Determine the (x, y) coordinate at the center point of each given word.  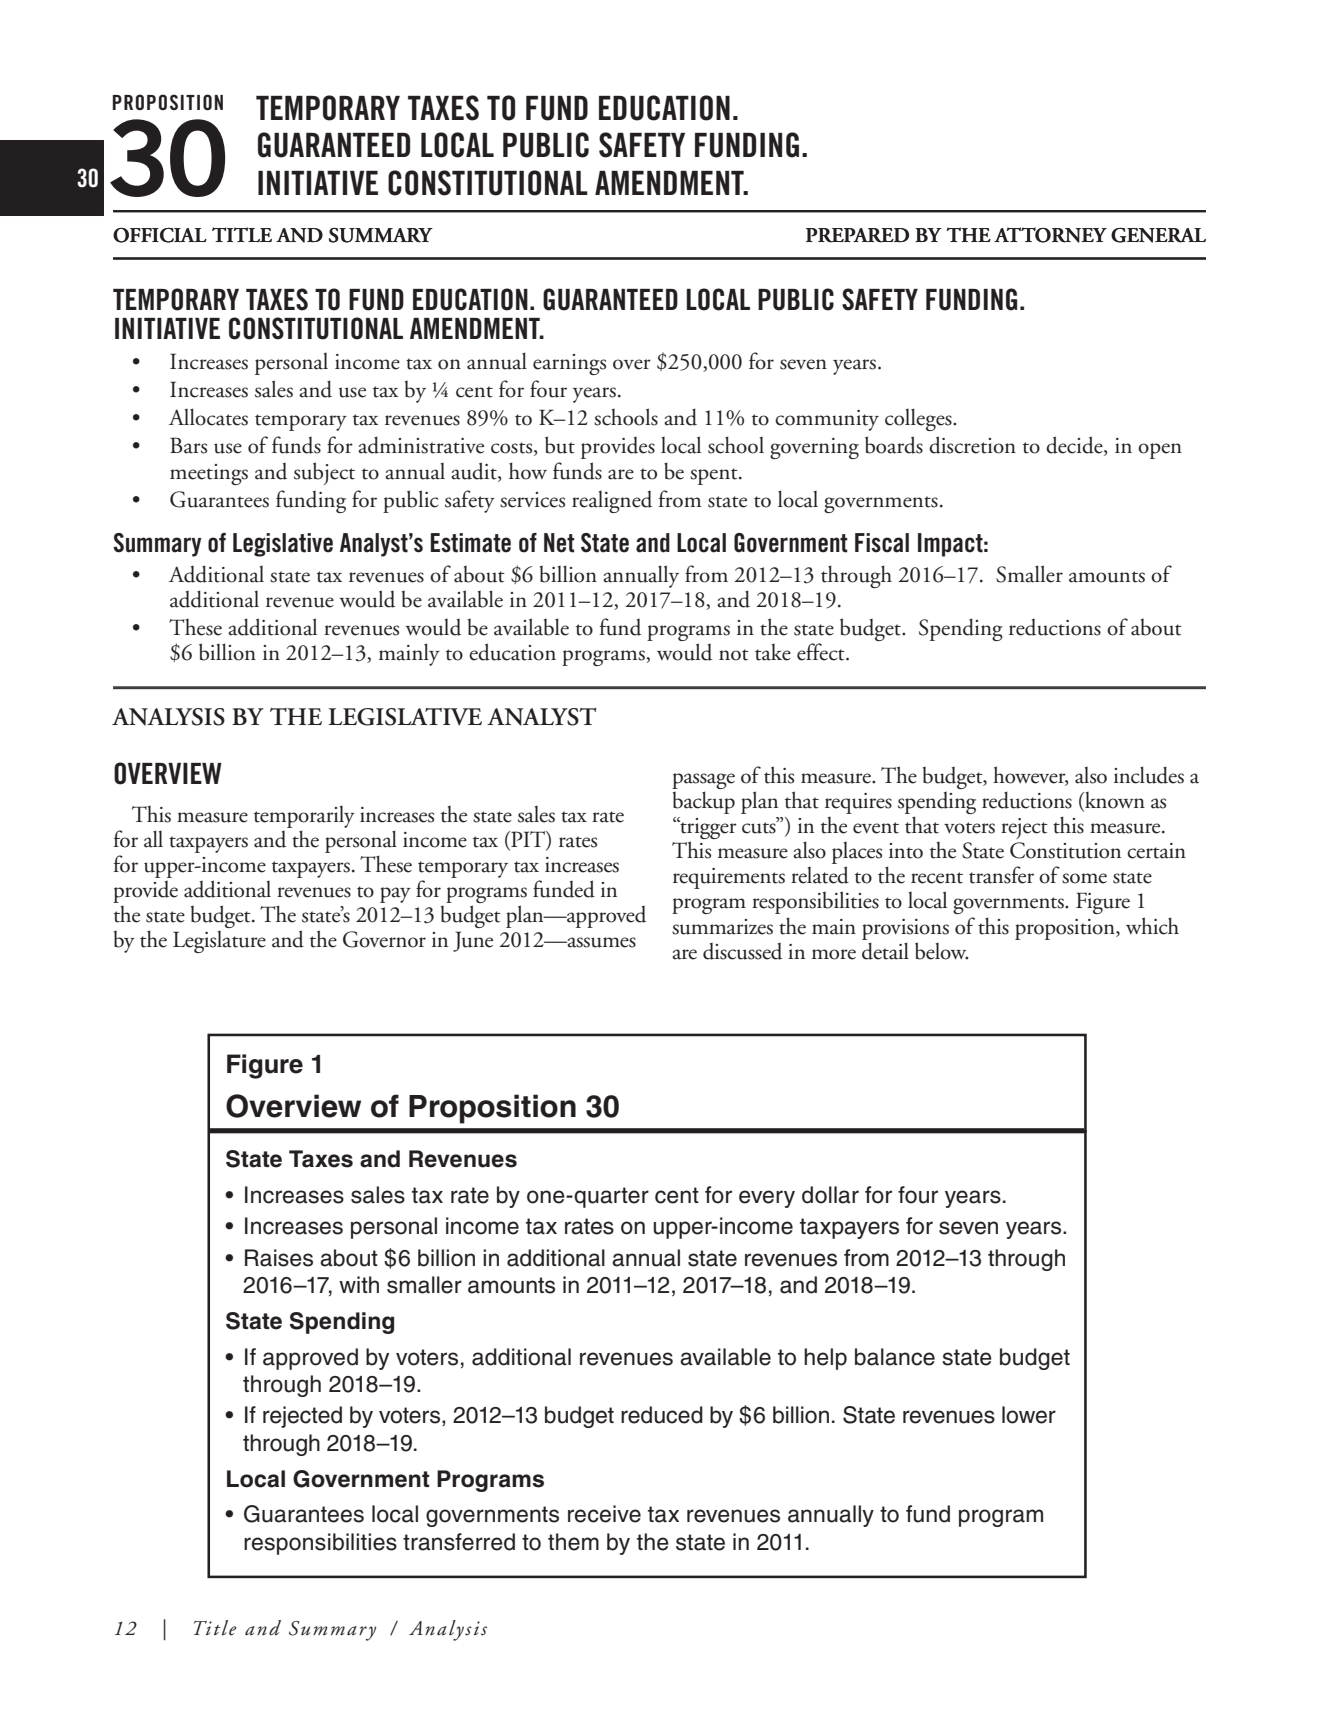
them (573, 1542)
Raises (279, 1258)
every (767, 1199)
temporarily (304, 817)
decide (1075, 446)
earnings (569, 364)
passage (703, 781)
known (1114, 801)
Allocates (208, 417)
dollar (830, 1195)
